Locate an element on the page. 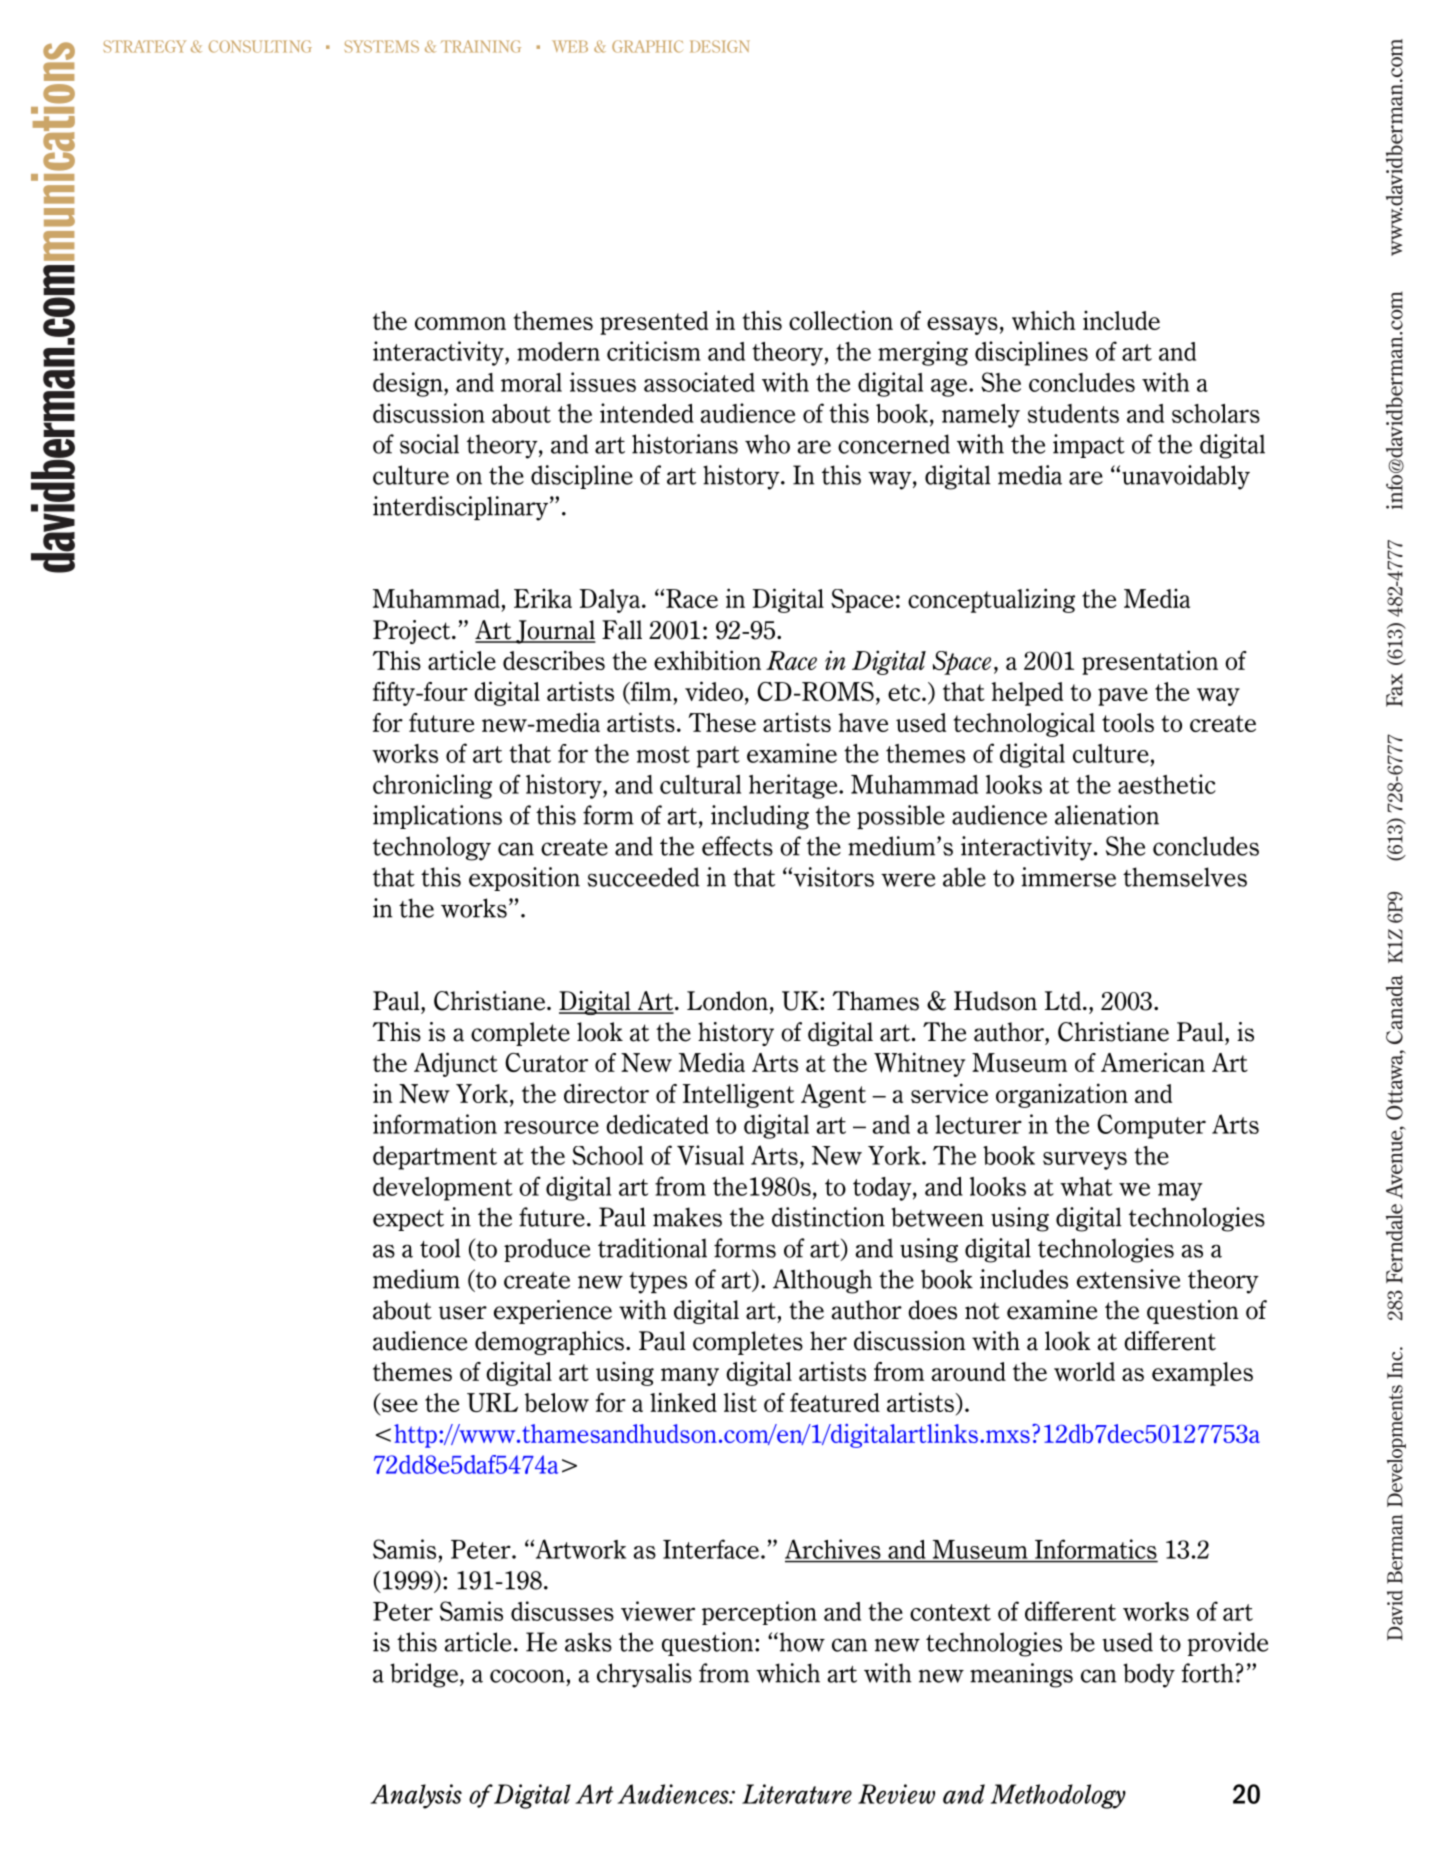  extensive is located at coordinates (1128, 1279).
